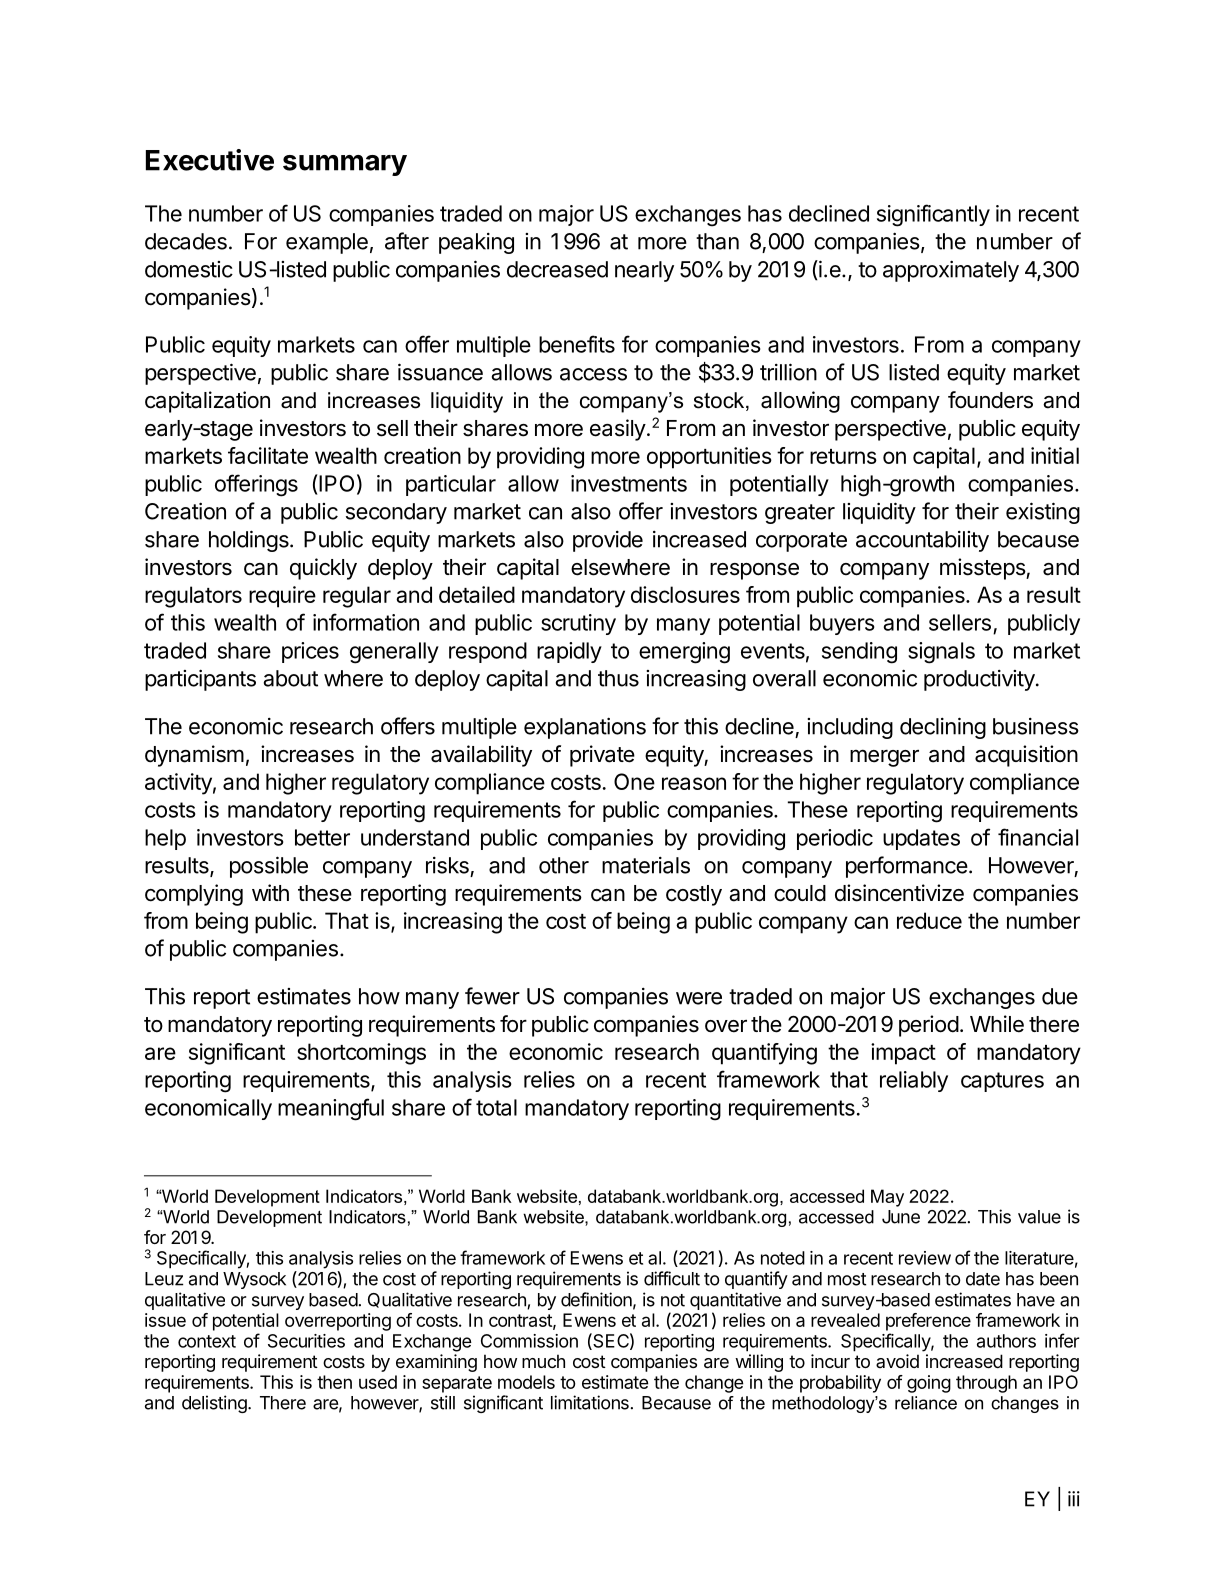 The height and width of the image is (1582, 1223). Describe the element at coordinates (578, 624) in the image. I see `scrutiny` at that location.
